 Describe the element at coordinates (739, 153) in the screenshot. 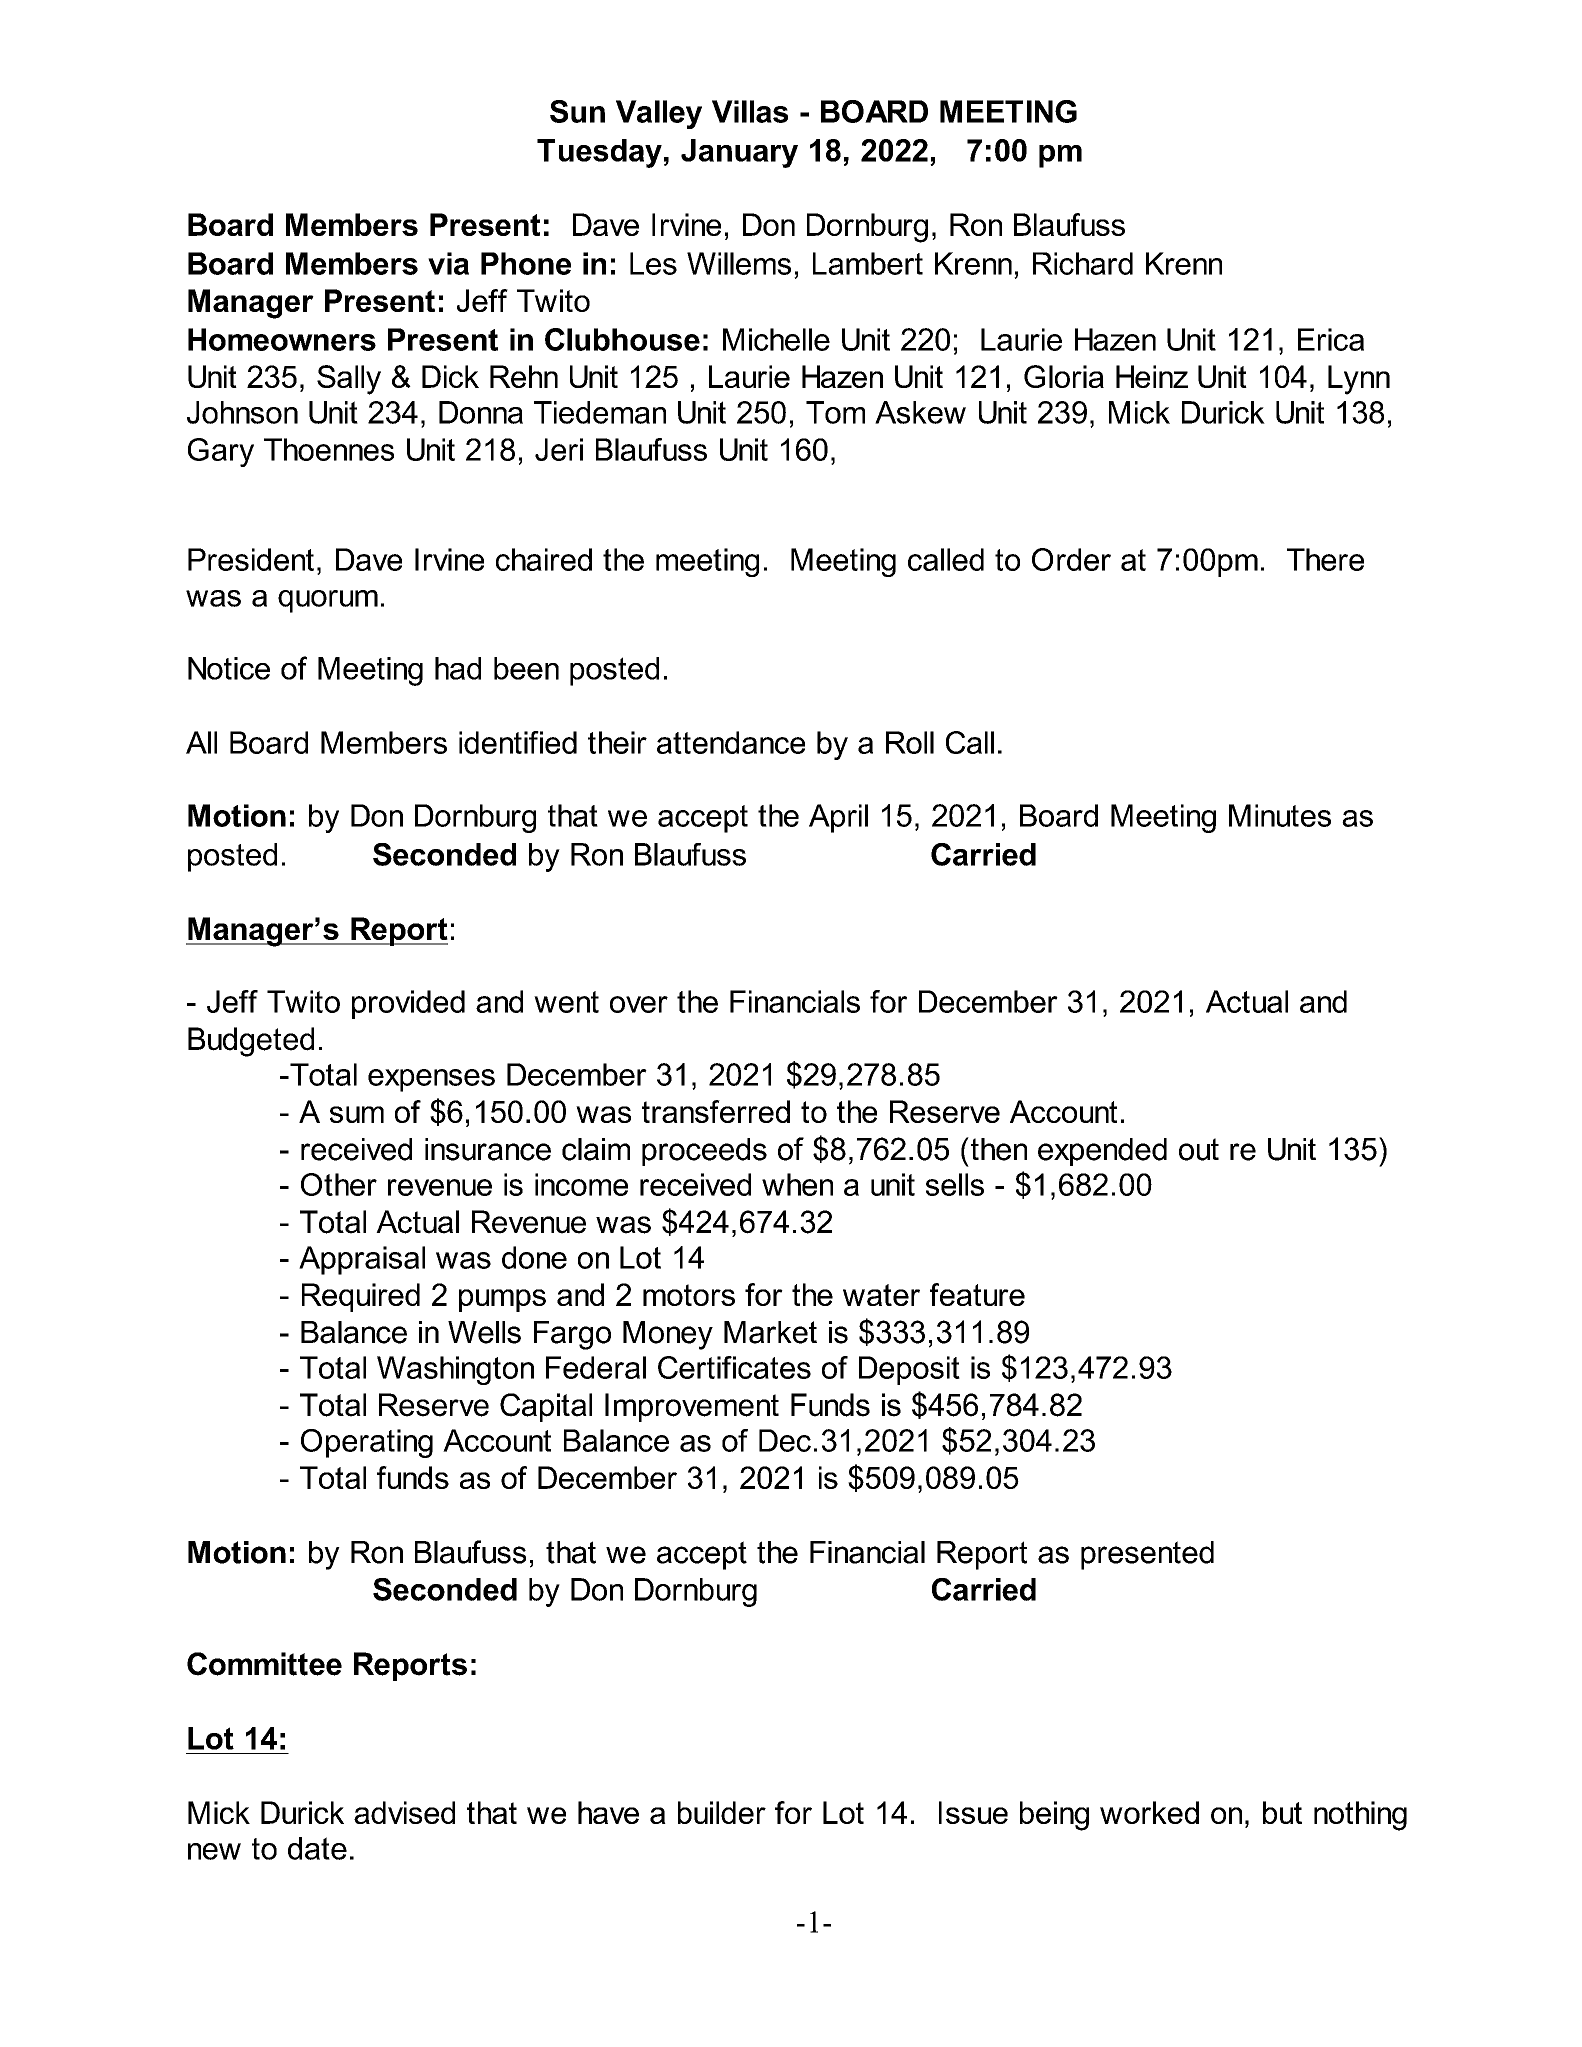

I see `January` at that location.
